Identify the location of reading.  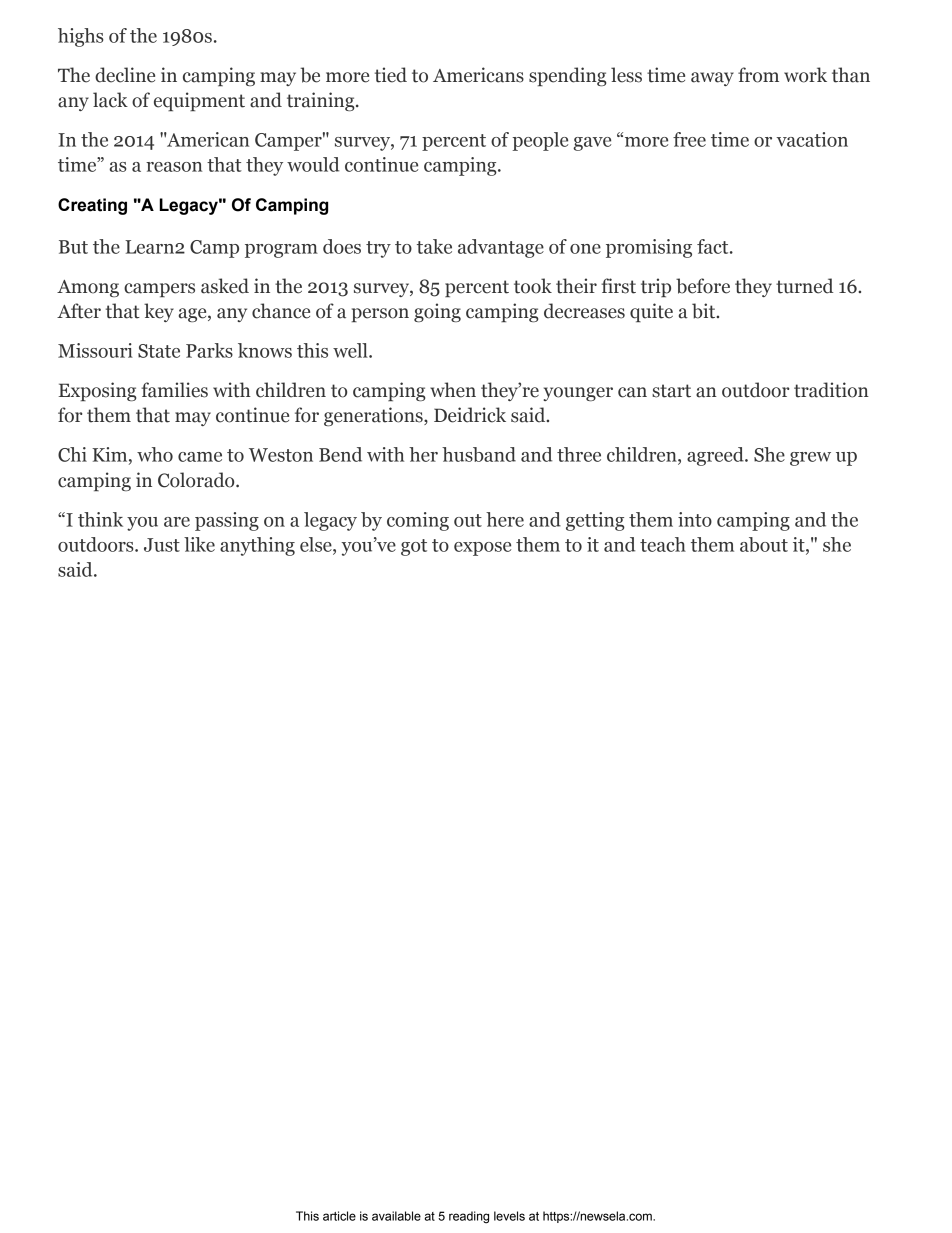
(469, 1217).
